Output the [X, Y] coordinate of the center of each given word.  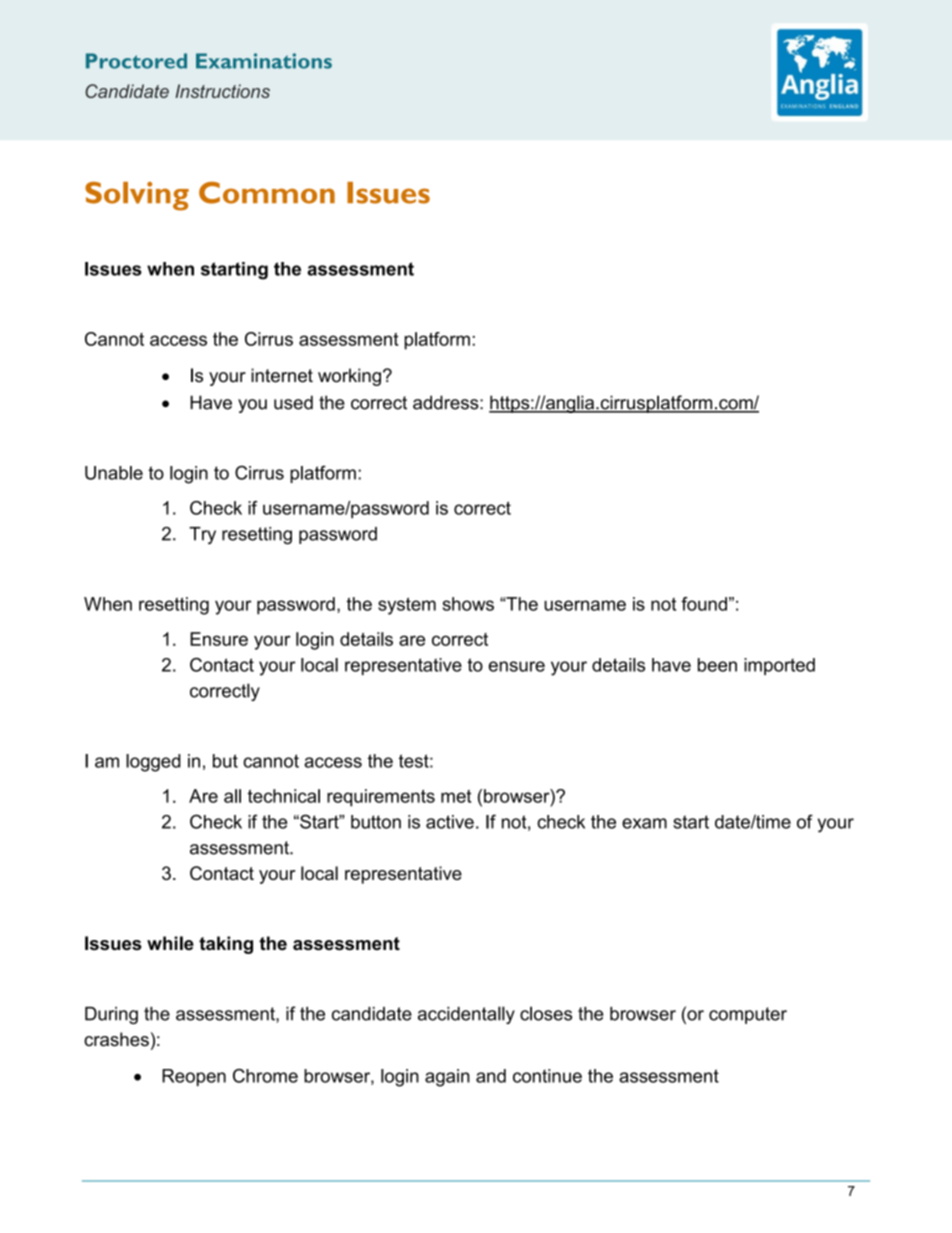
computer [748, 1015]
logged [153, 763]
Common [267, 193]
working [349, 377]
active [450, 822]
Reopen [194, 1077]
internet [282, 375]
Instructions [222, 91]
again [447, 1078]
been [717, 665]
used [293, 402]
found [704, 604]
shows [468, 604]
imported [779, 666]
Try [202, 535]
